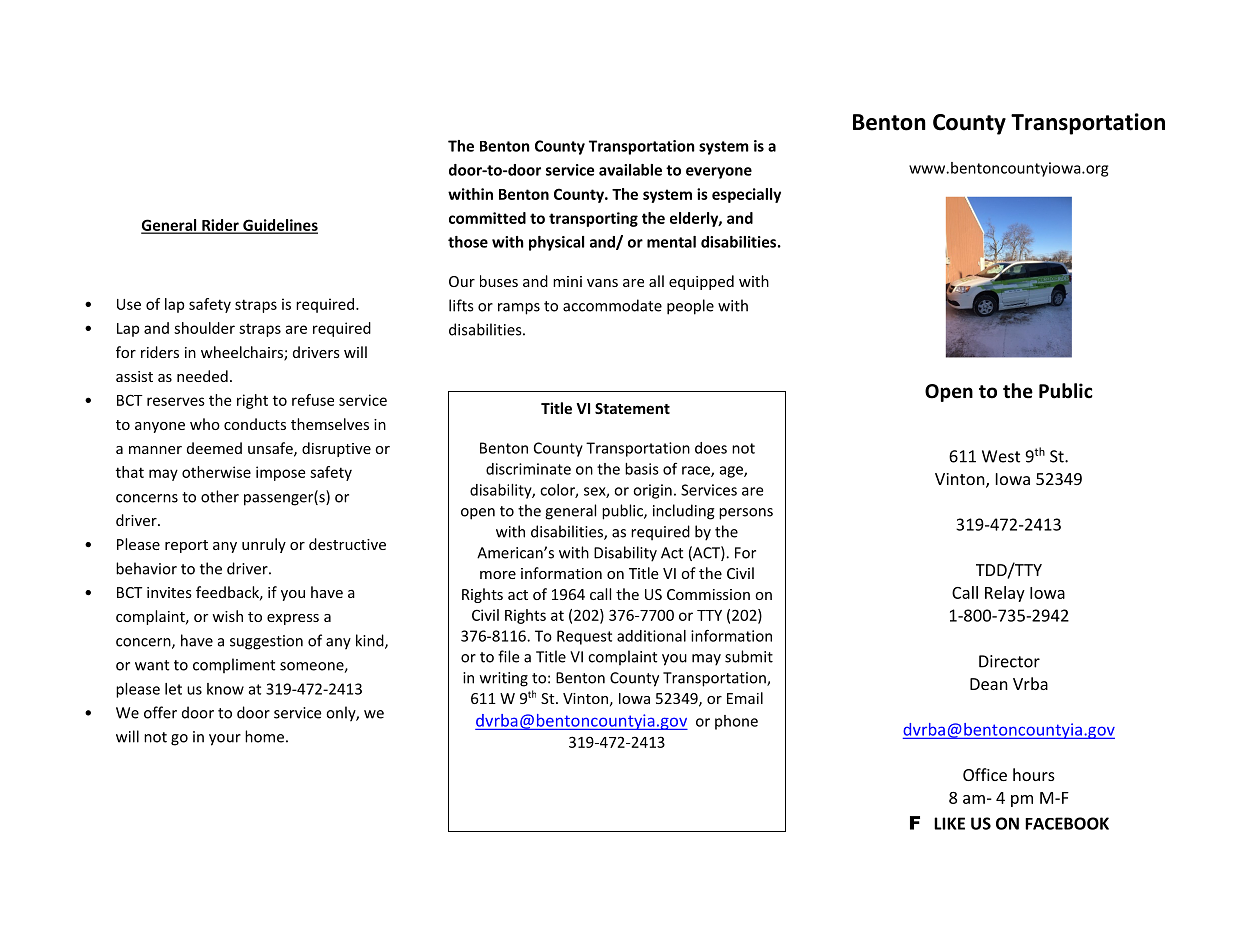 This image has height=952, width=1233. Describe the element at coordinates (612, 305) in the image. I see `accommodate` at that location.
